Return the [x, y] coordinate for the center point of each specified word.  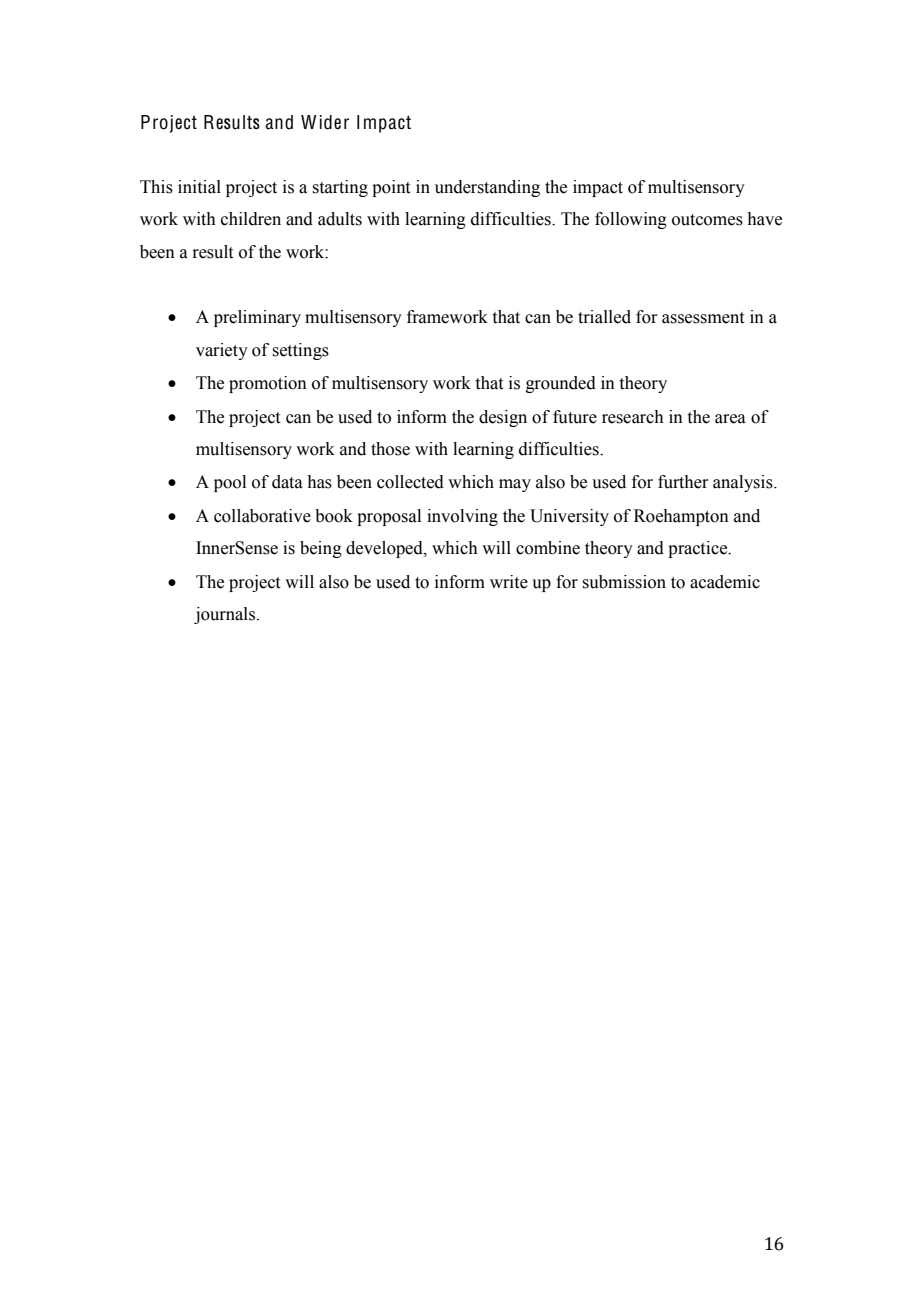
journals [224, 615]
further [683, 482]
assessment [703, 318]
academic [725, 582]
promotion [268, 384]
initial [199, 187]
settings [300, 351]
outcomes [707, 220]
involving [462, 517]
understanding [487, 188]
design [503, 418]
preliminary [257, 318]
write [509, 582]
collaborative [262, 516]
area [730, 419]
